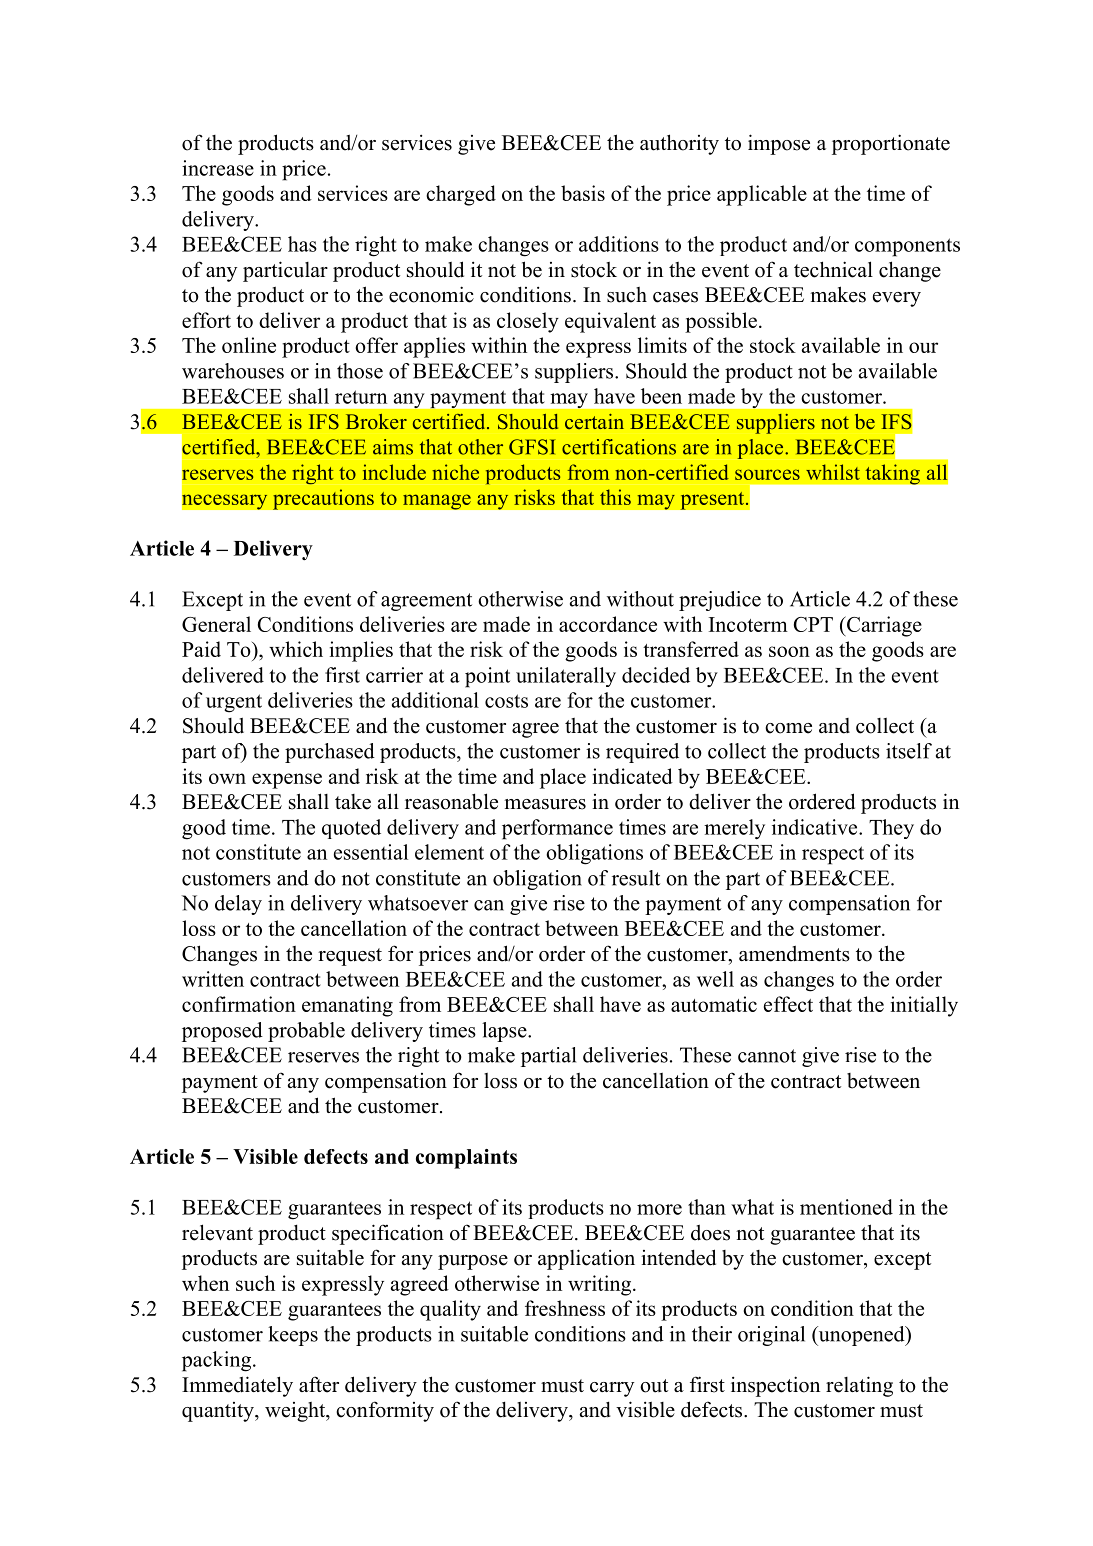  Describe the element at coordinates (545, 804) in the document. I see `measures` at that location.
